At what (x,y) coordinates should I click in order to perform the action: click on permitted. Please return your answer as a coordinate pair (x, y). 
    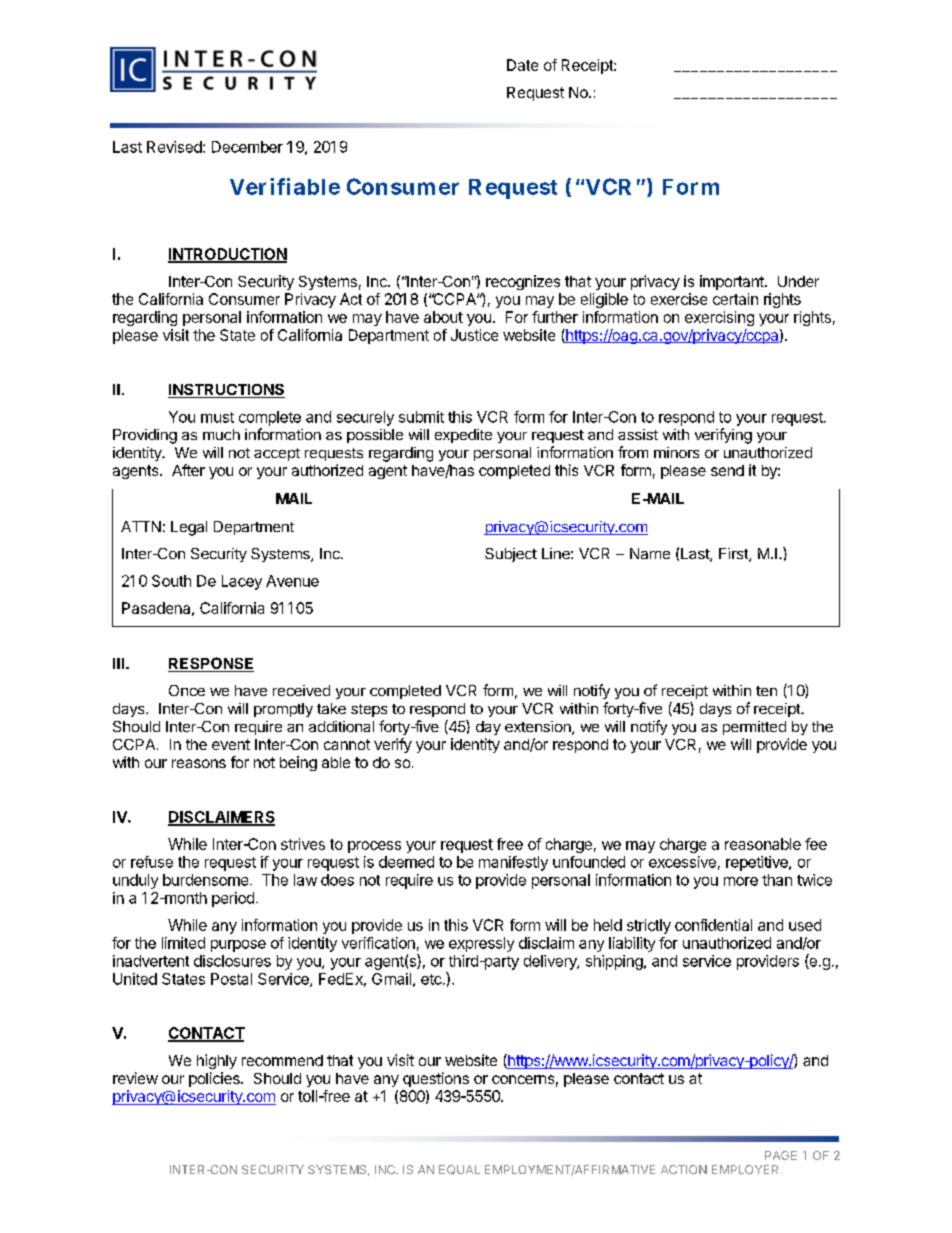
    Looking at the image, I should click on (754, 728).
